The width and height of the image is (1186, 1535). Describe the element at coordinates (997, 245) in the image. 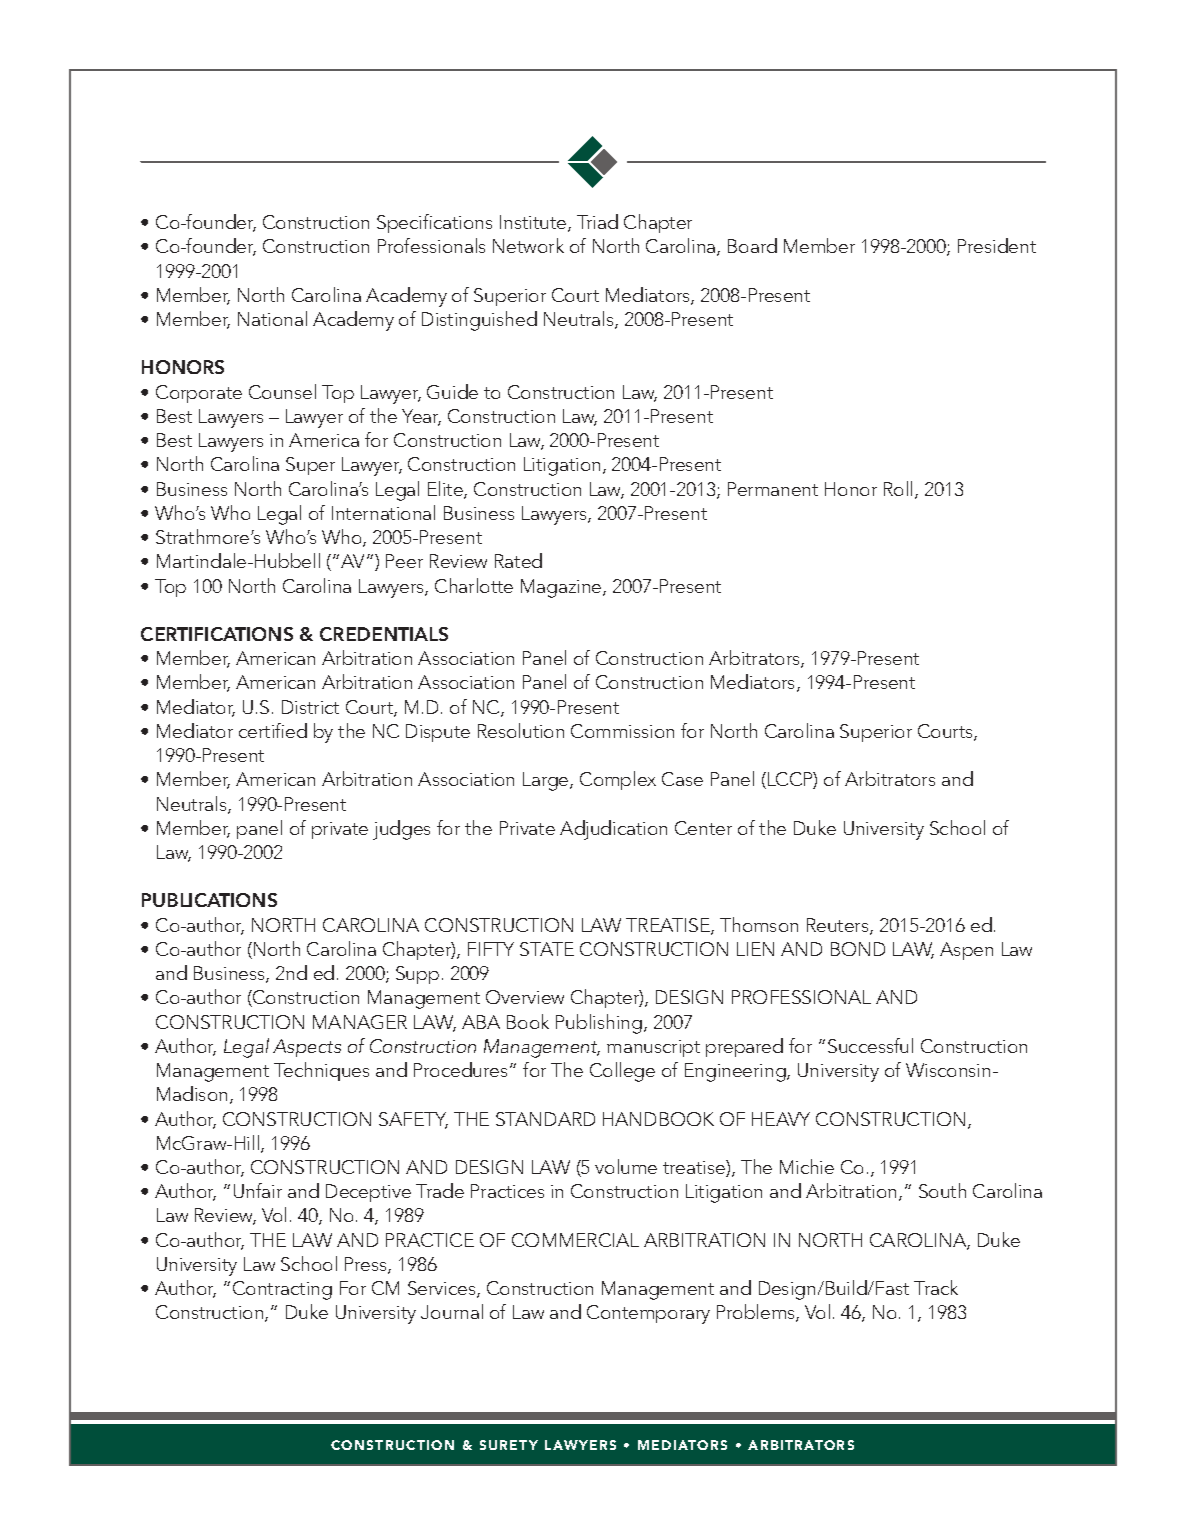

I see `President` at that location.
